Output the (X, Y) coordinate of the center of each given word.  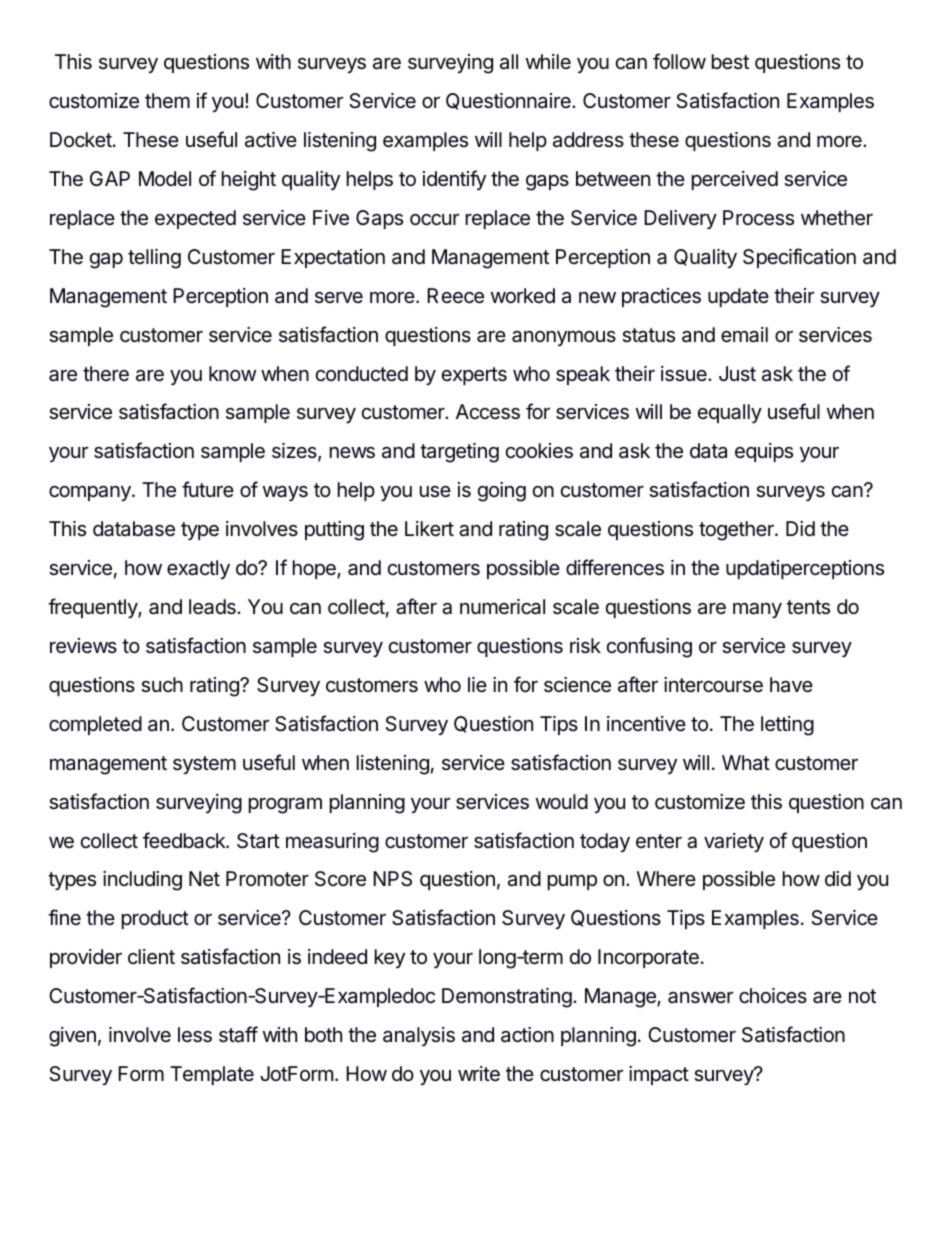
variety (734, 842)
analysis (419, 1036)
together (737, 531)
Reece (455, 296)
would (562, 801)
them (167, 100)
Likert (429, 528)
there (106, 373)
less (195, 1035)
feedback (185, 840)
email (744, 335)
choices (773, 995)
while (548, 61)
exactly (198, 569)
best (730, 61)
